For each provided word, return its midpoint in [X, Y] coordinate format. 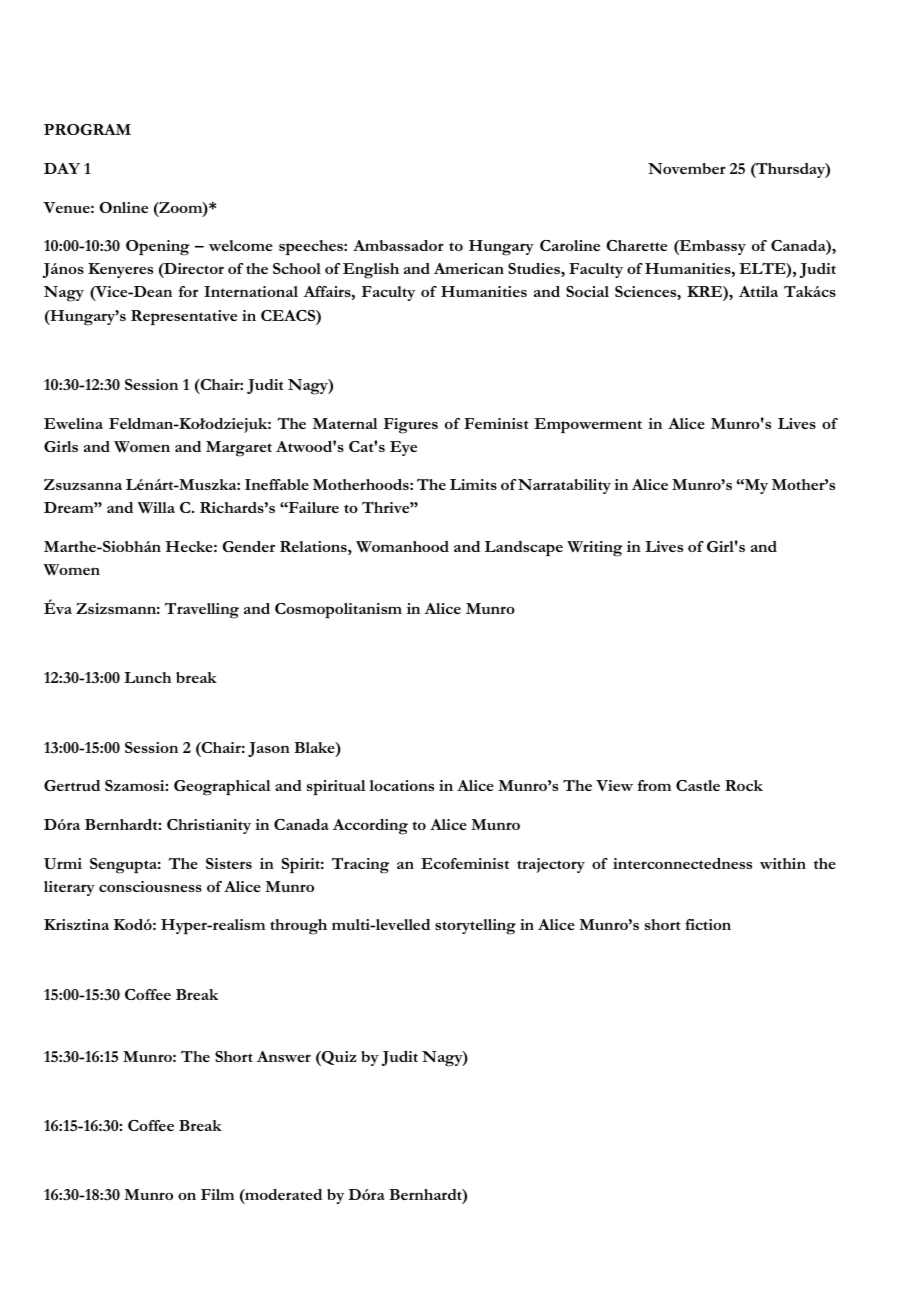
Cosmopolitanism [338, 610]
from [654, 785]
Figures [411, 426]
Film [217, 1194]
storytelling [475, 927]
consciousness [150, 886]
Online [123, 207]
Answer [284, 1056]
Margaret [239, 449]
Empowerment [588, 426]
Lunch [147, 677]
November [687, 168]
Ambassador [398, 245]
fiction [708, 924]
